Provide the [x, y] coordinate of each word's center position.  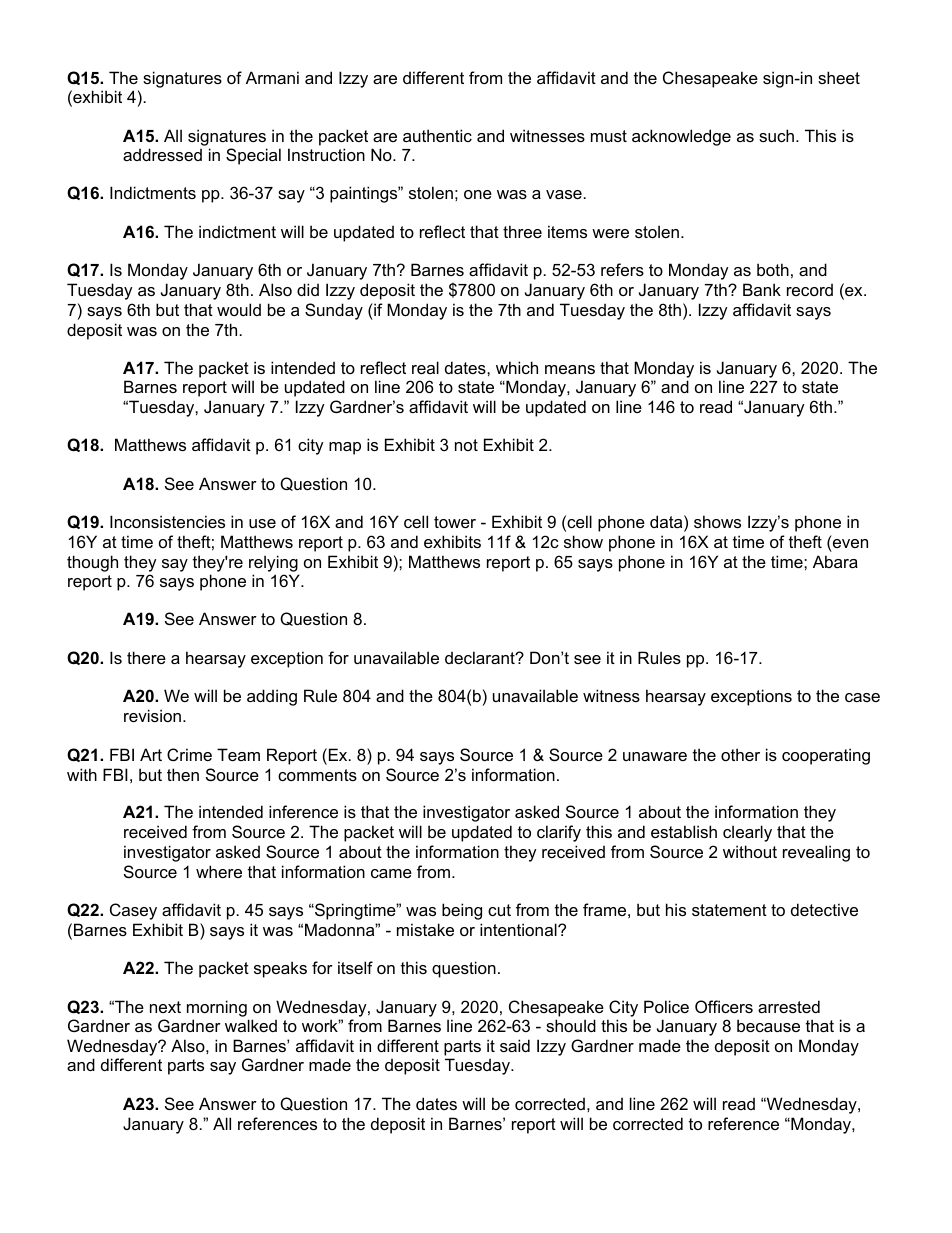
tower [455, 522]
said [515, 1045]
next [165, 1007]
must [609, 136]
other [740, 754]
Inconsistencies [167, 521]
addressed [162, 154]
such [776, 135]
